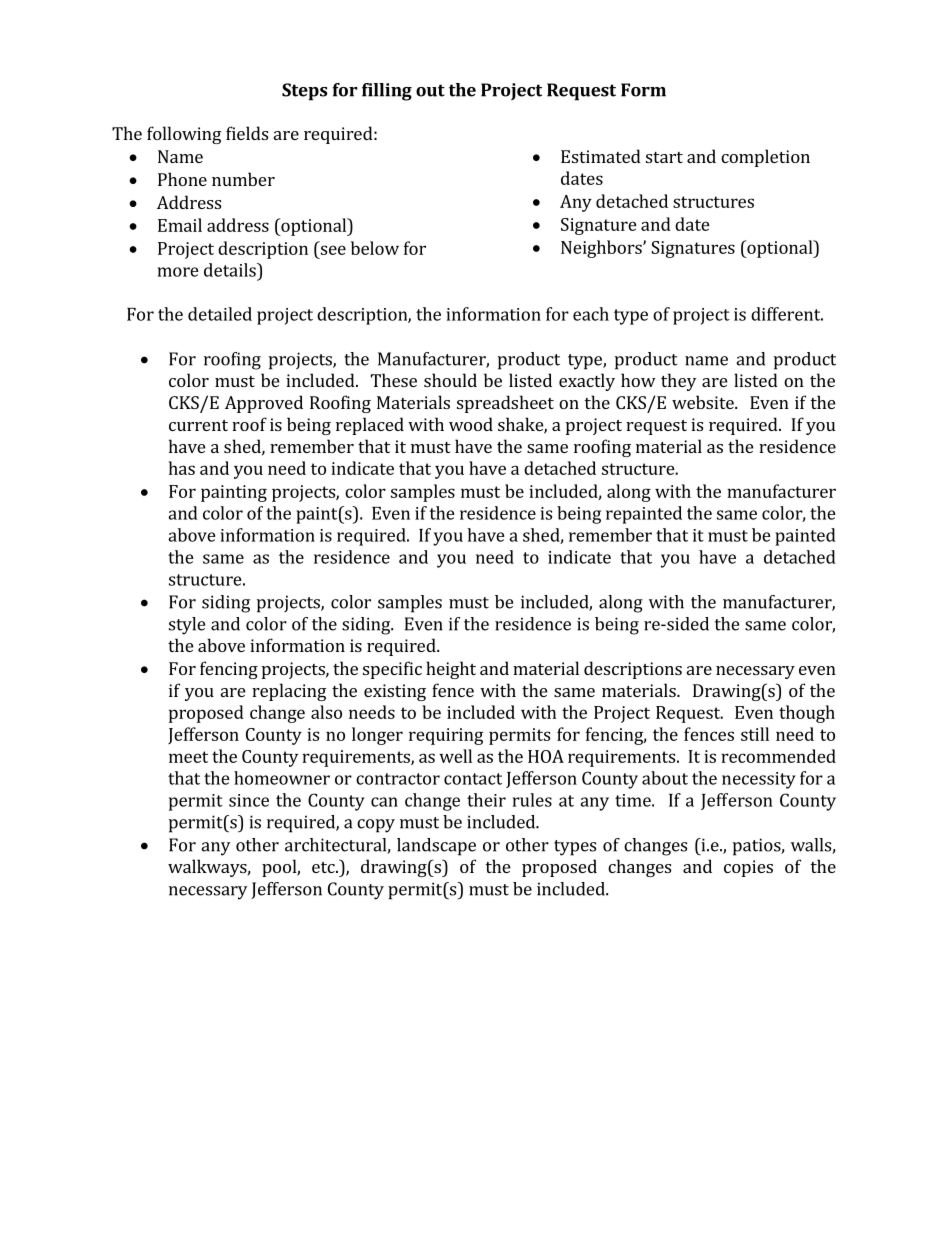 This screenshot has height=1233, width=952. I want to click on detailed, so click(220, 314).
